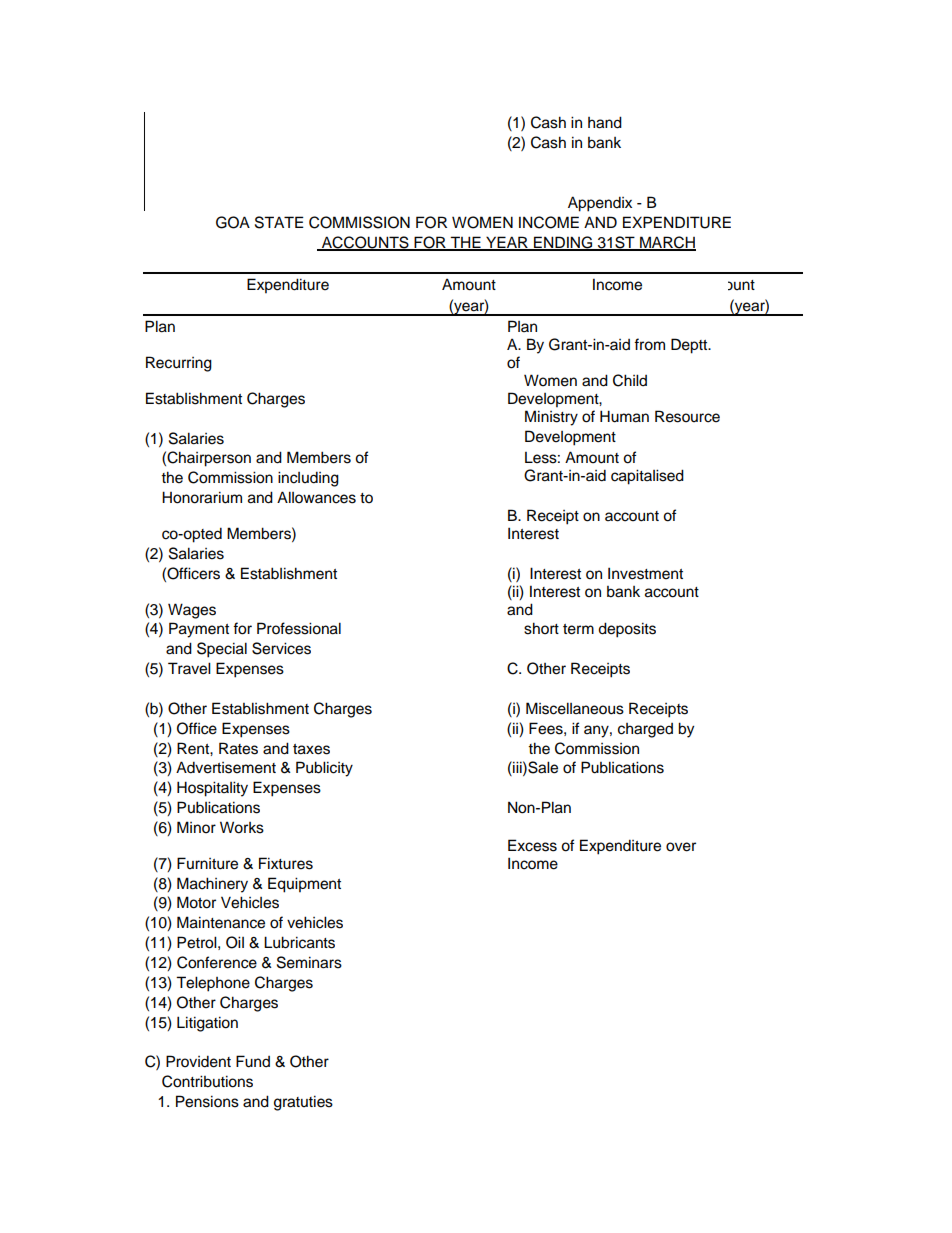 This screenshot has width=952, height=1233. I want to click on GOA, so click(233, 222).
